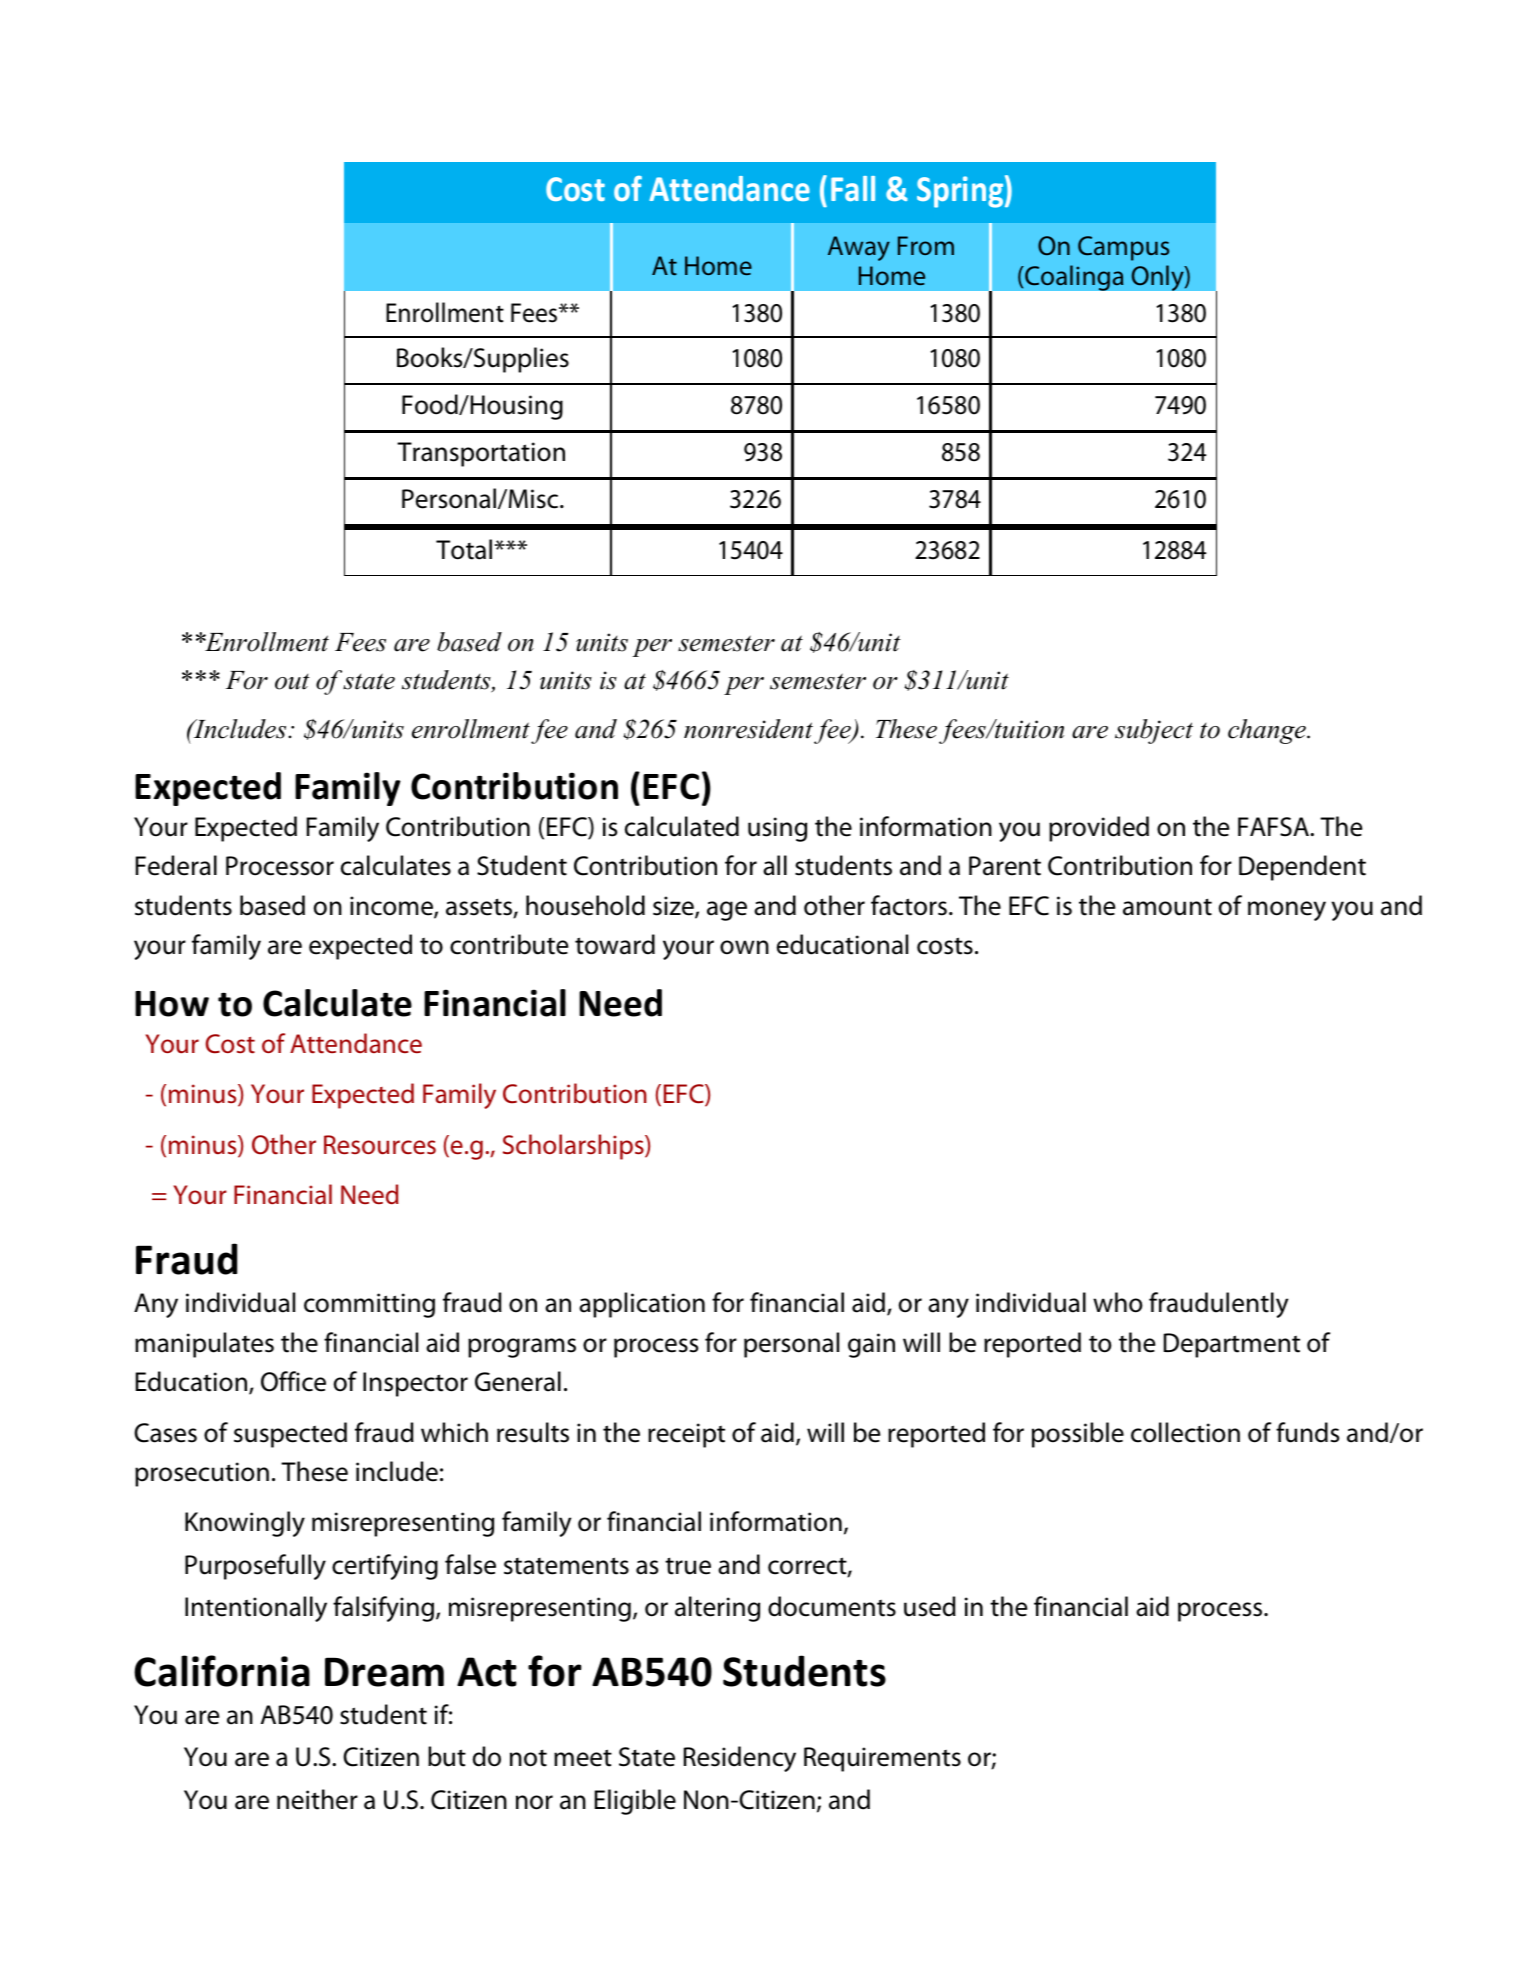 The width and height of the image is (1517, 1964). Describe the element at coordinates (292, 682) in the image. I see `out` at that location.
